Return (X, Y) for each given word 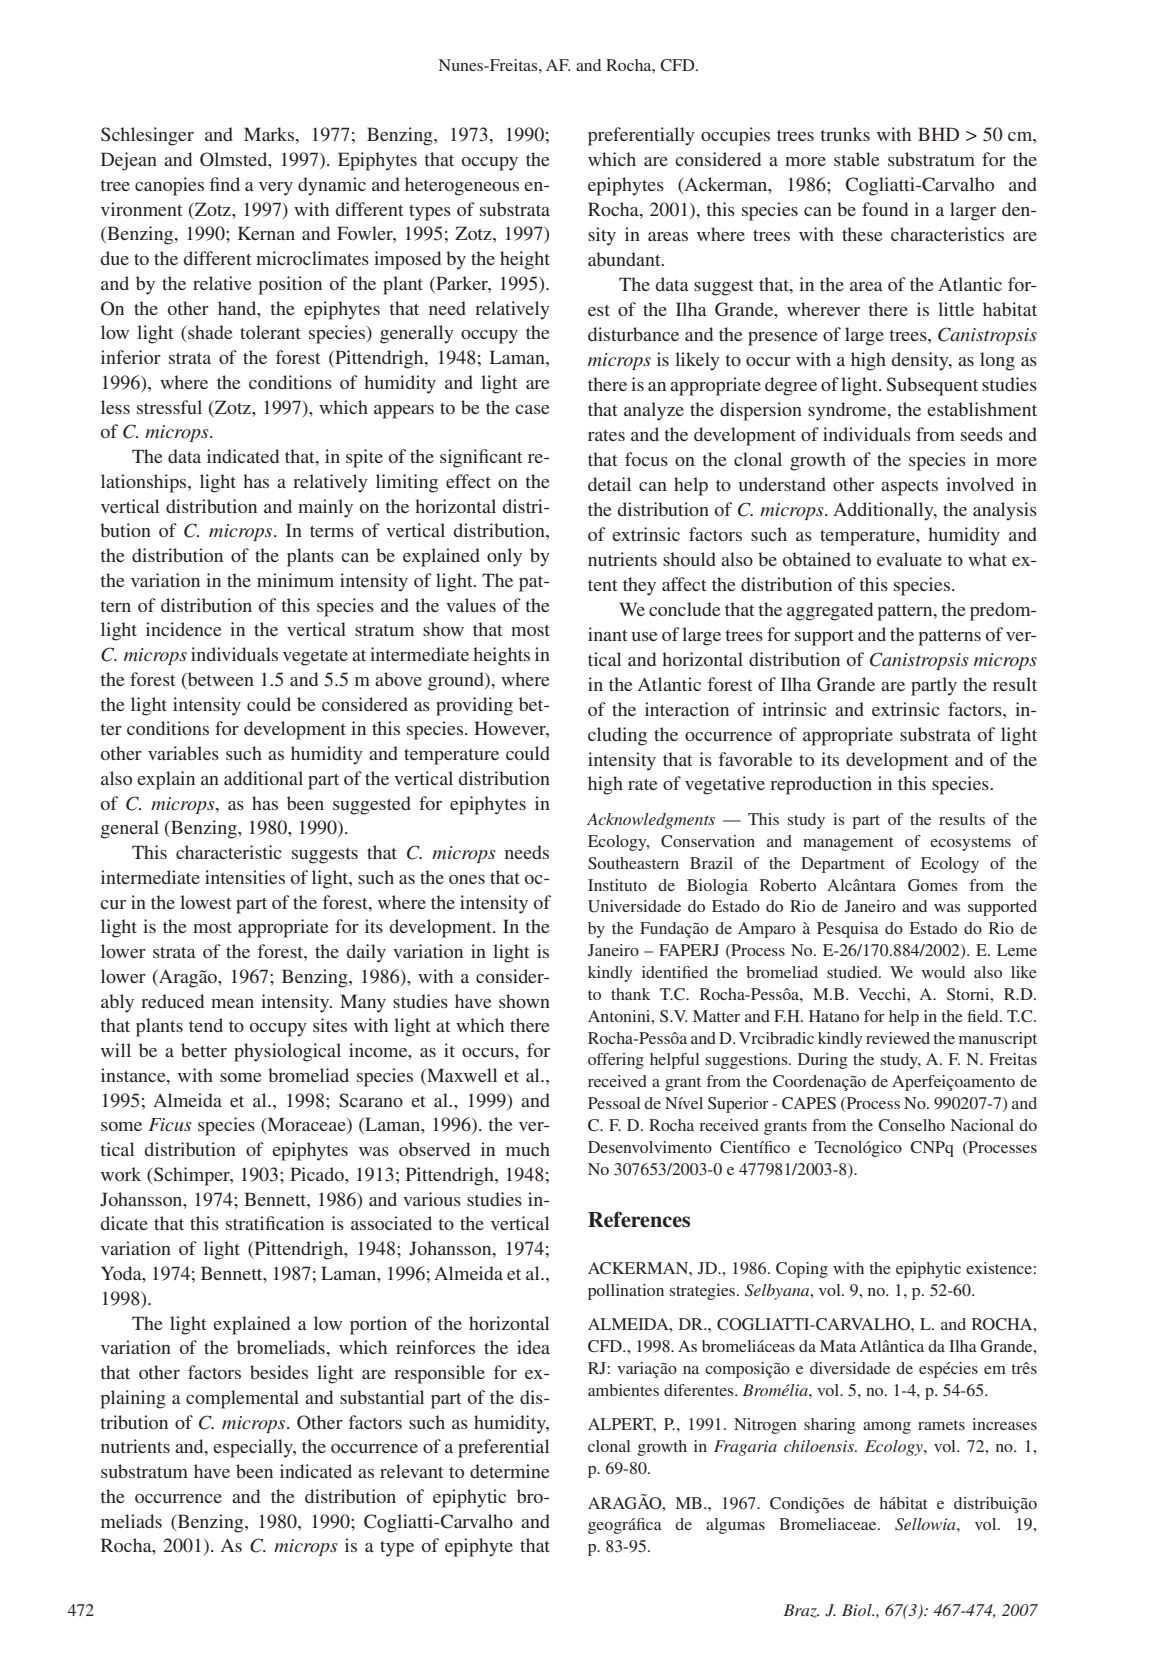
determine (510, 1471)
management (848, 844)
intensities (245, 877)
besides (279, 1372)
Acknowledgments (651, 821)
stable (857, 159)
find (225, 184)
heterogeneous (462, 186)
